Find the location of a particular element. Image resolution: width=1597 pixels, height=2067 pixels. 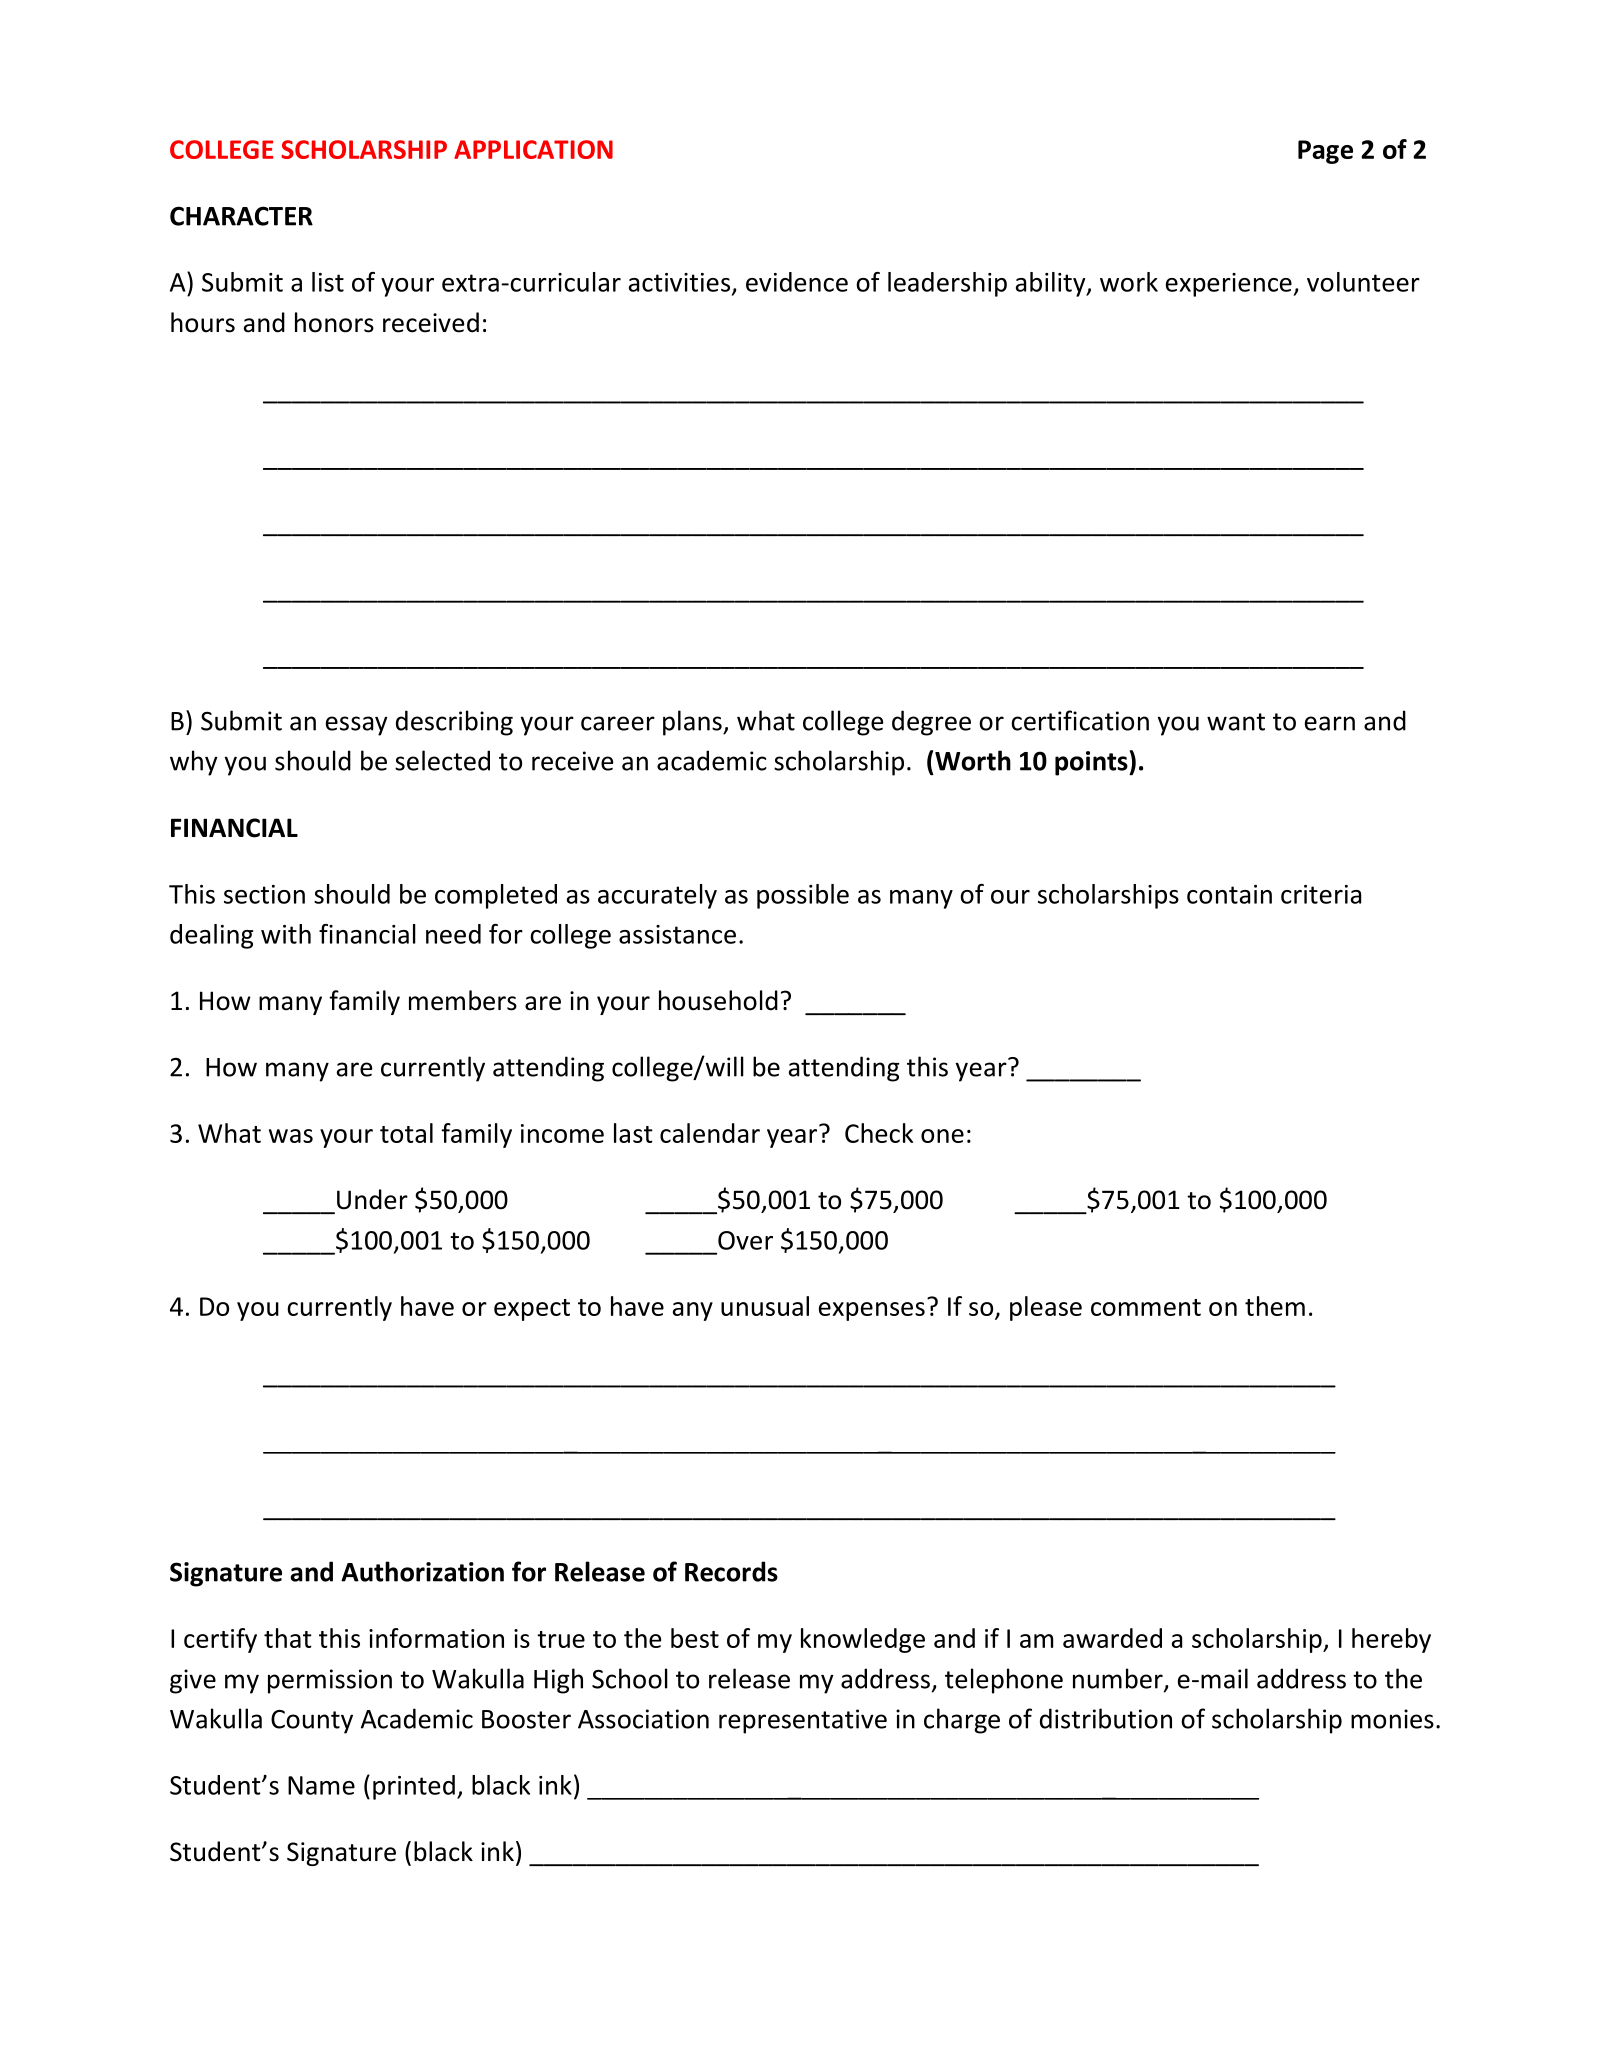

them is located at coordinates (1275, 1306).
